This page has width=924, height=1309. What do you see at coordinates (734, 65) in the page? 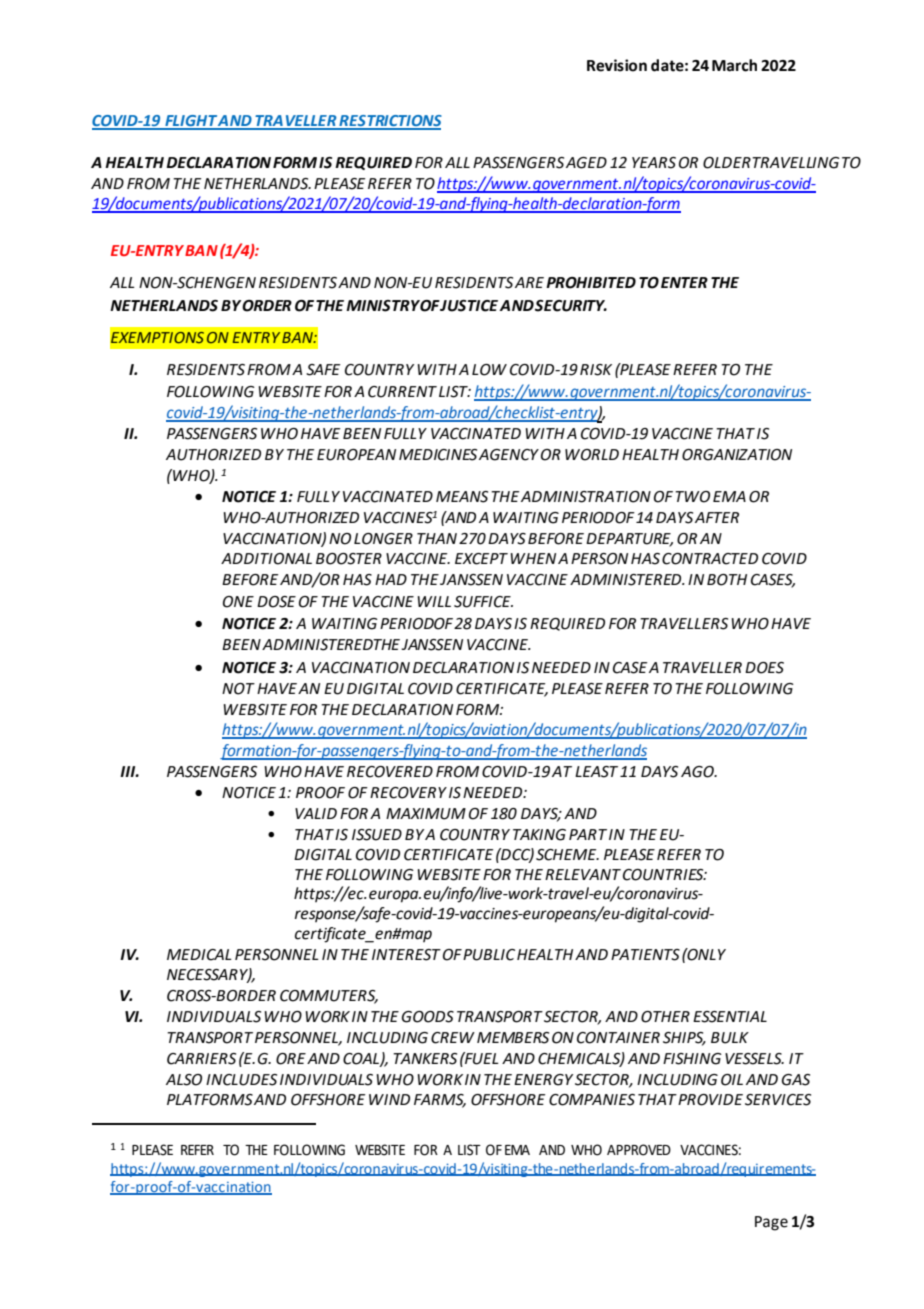
I see `March` at bounding box center [734, 65].
